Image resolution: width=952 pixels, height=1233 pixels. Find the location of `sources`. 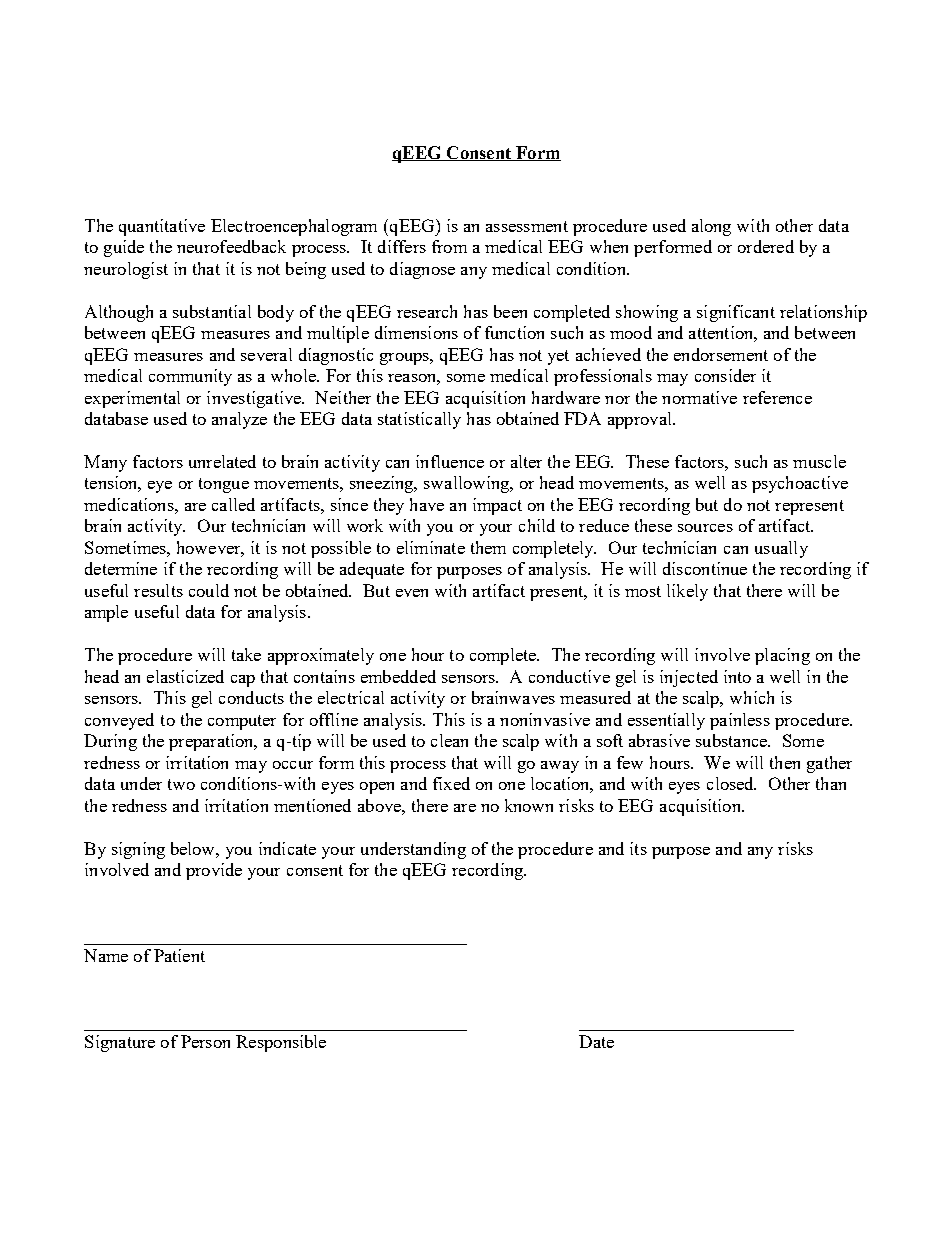

sources is located at coordinates (705, 528).
